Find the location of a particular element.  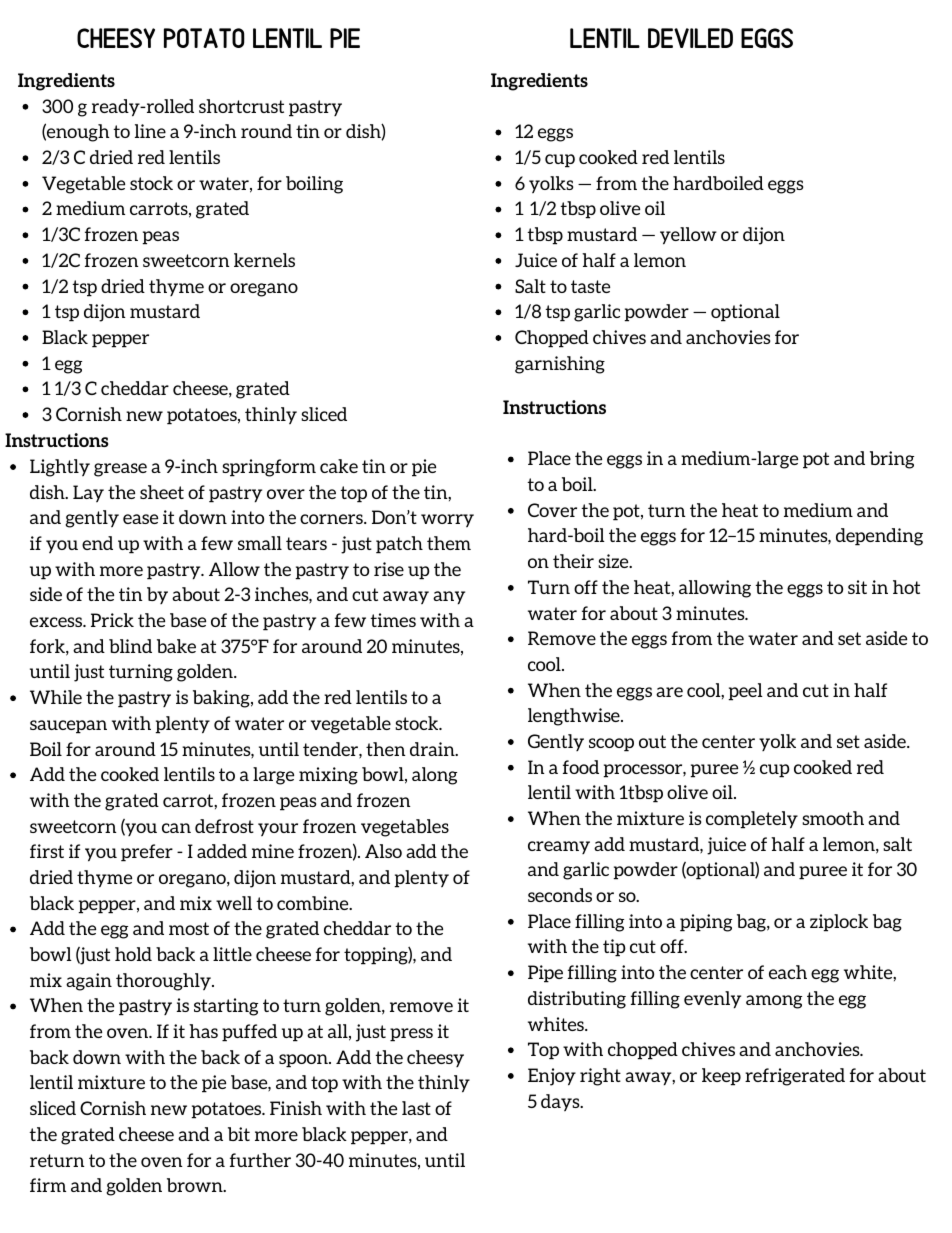

sit is located at coordinates (857, 587).
